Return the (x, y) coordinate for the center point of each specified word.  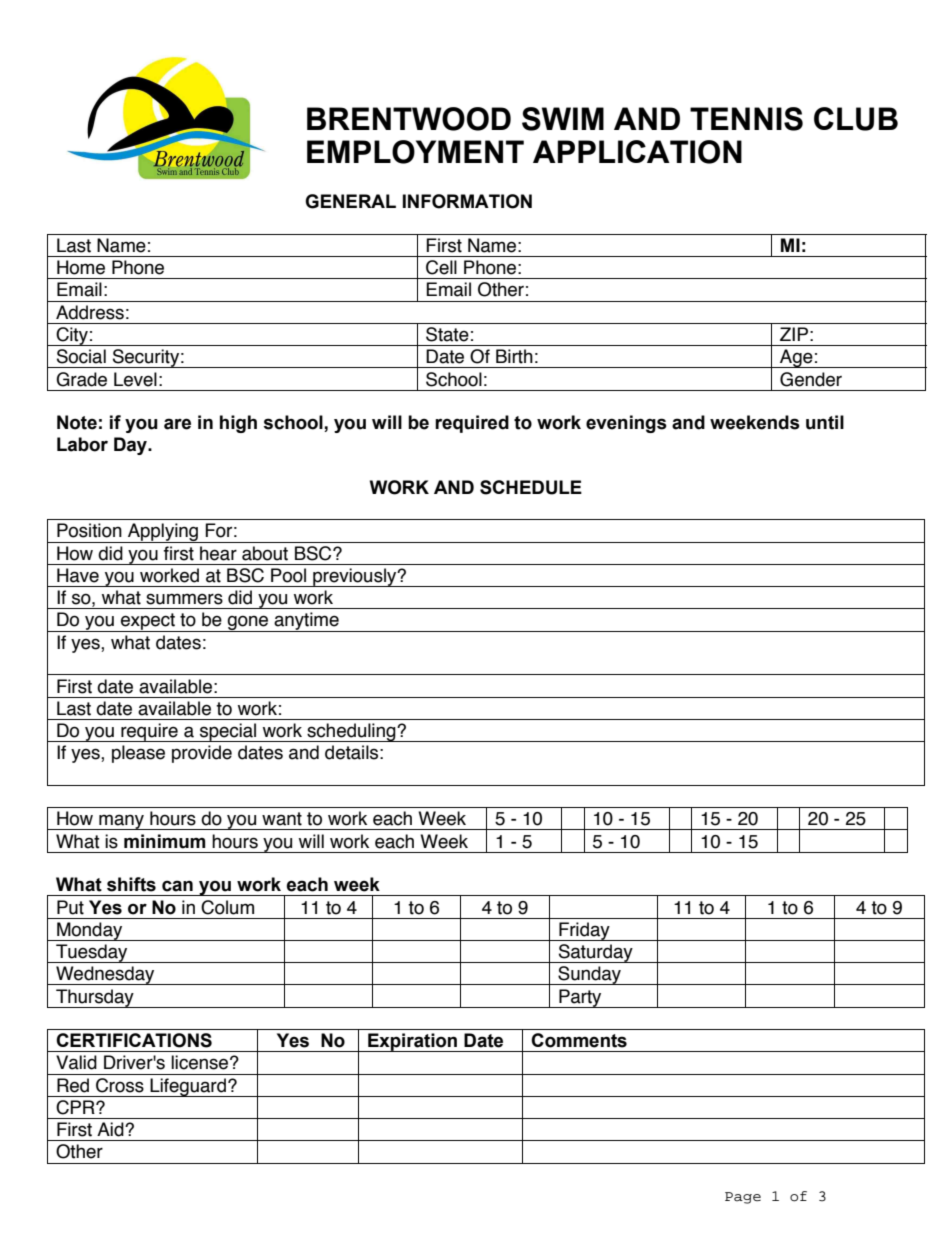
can (177, 886)
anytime (306, 622)
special (228, 732)
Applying (162, 533)
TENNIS (746, 119)
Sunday (590, 975)
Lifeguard (188, 1087)
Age (796, 358)
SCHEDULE (531, 487)
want (282, 819)
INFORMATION (467, 201)
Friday (584, 931)
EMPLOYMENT (415, 152)
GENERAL (350, 201)
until (825, 422)
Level (135, 379)
